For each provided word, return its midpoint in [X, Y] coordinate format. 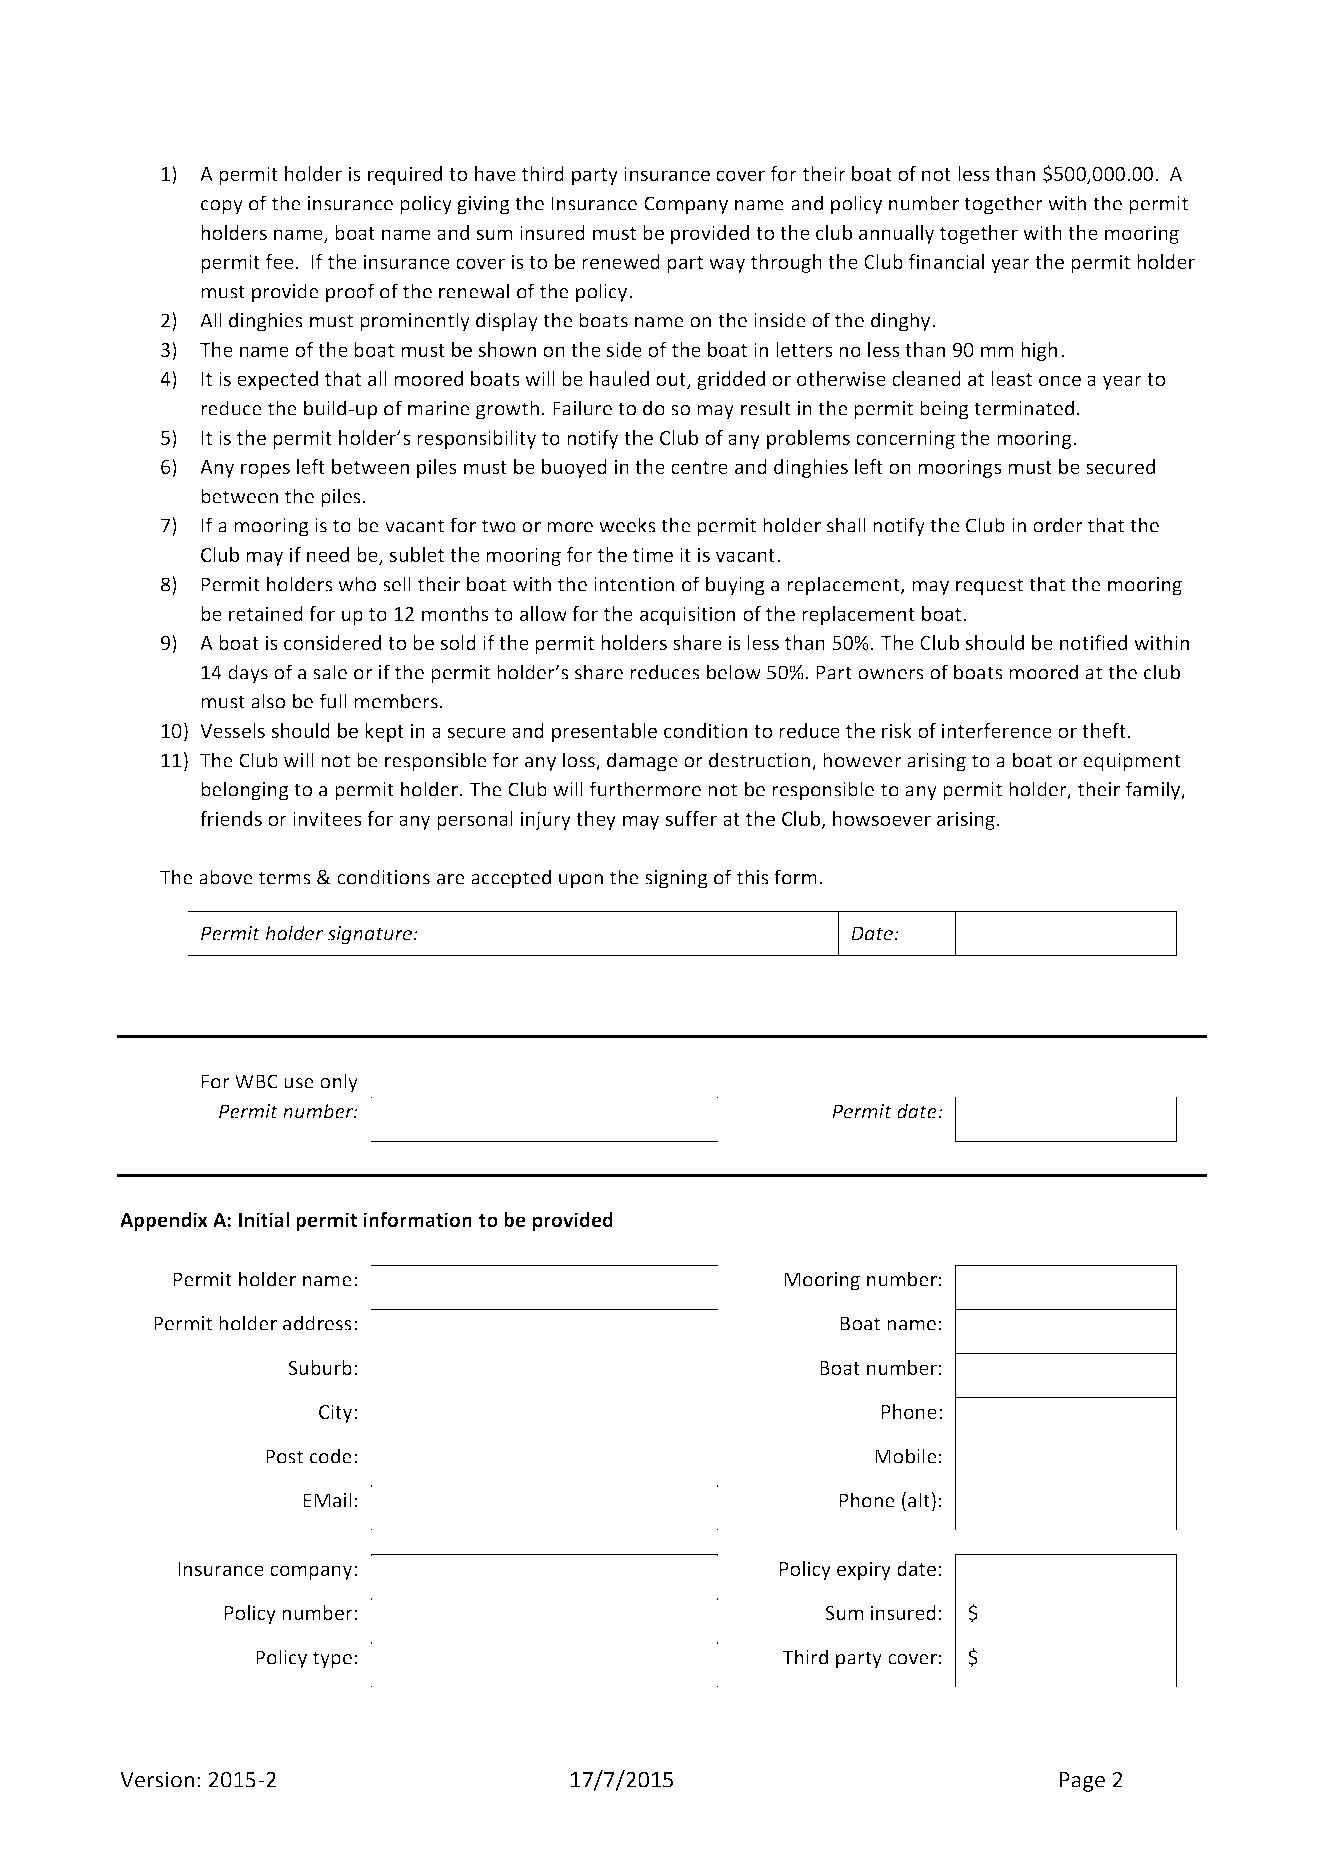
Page [1082, 1782]
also [268, 701]
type [332, 1660]
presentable [604, 732]
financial [946, 261]
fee [280, 261]
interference [997, 730]
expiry [864, 1570]
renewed [621, 261]
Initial [264, 1220]
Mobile [906, 1456]
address [317, 1323]
